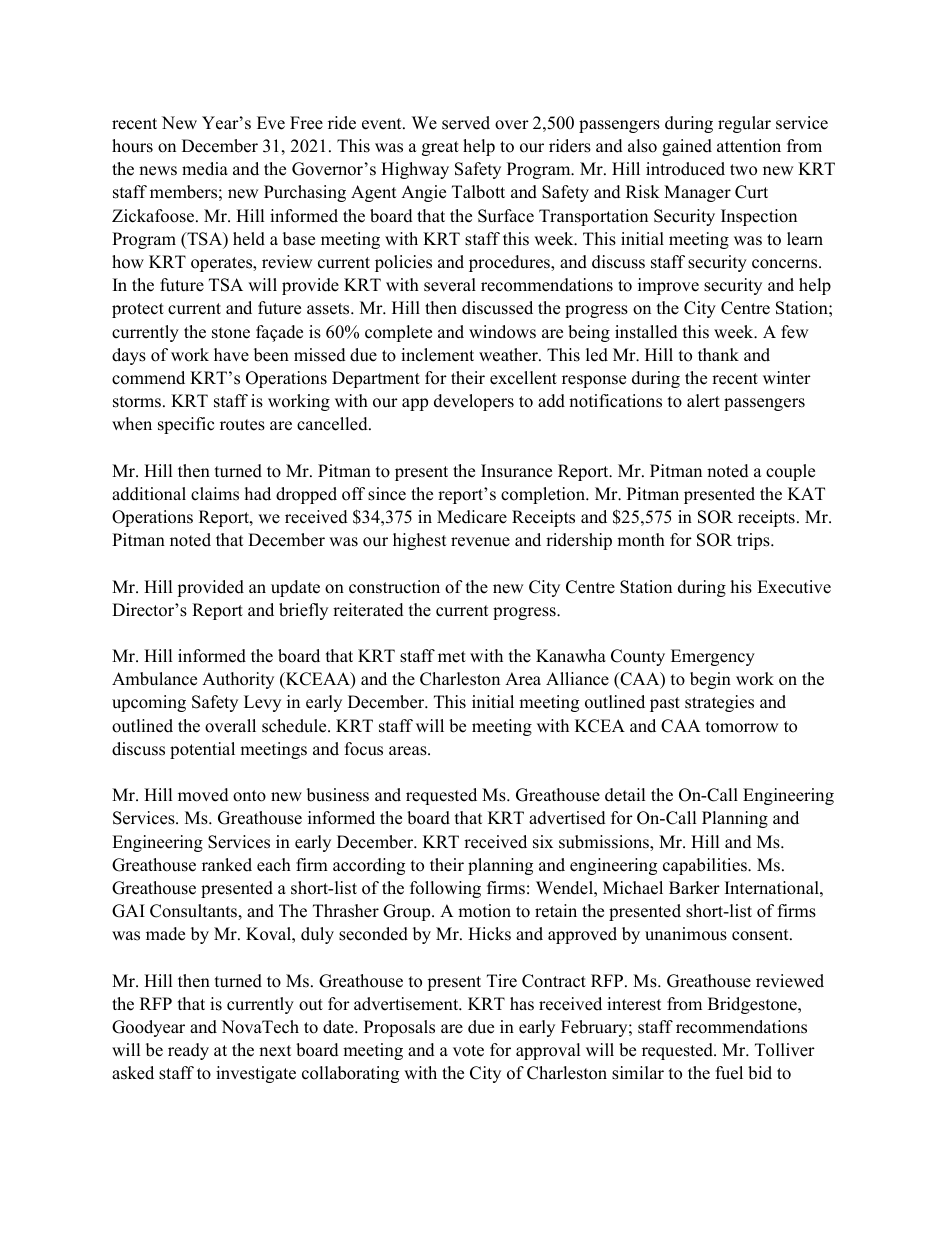 The height and width of the screenshot is (1233, 952). Describe the element at coordinates (468, 1051) in the screenshot. I see `vote` at that location.
